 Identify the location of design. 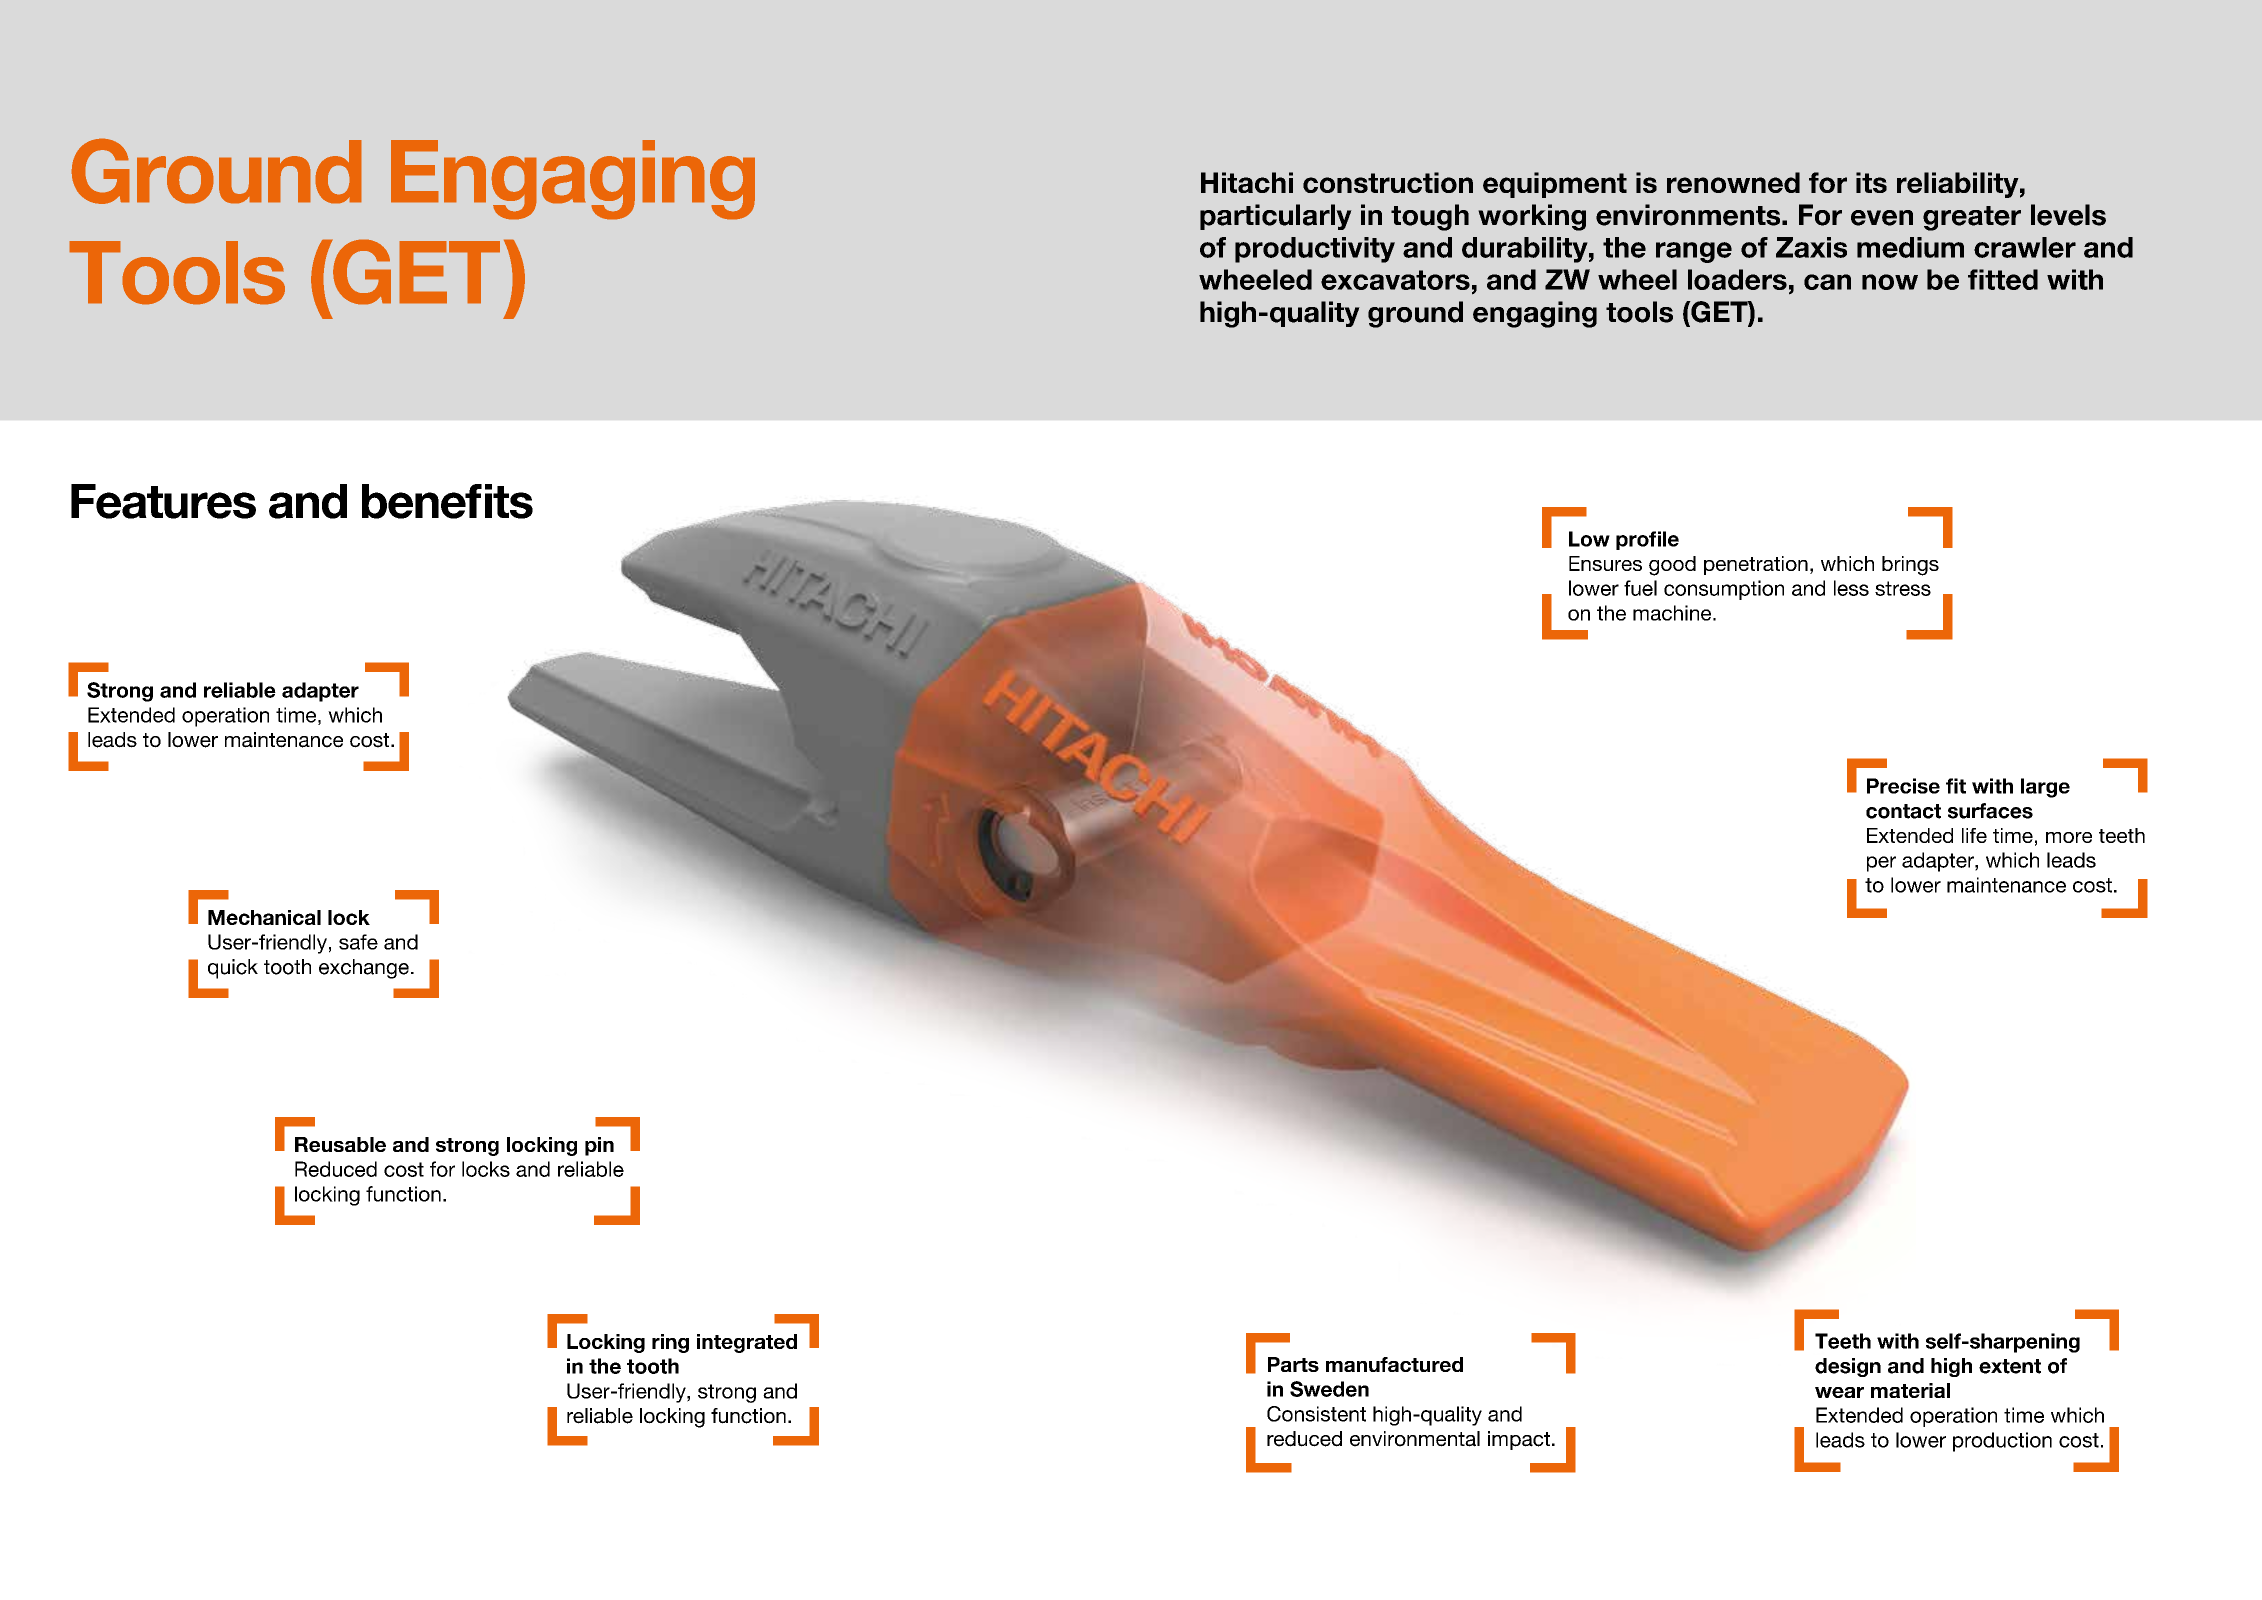
(1848, 1367).
